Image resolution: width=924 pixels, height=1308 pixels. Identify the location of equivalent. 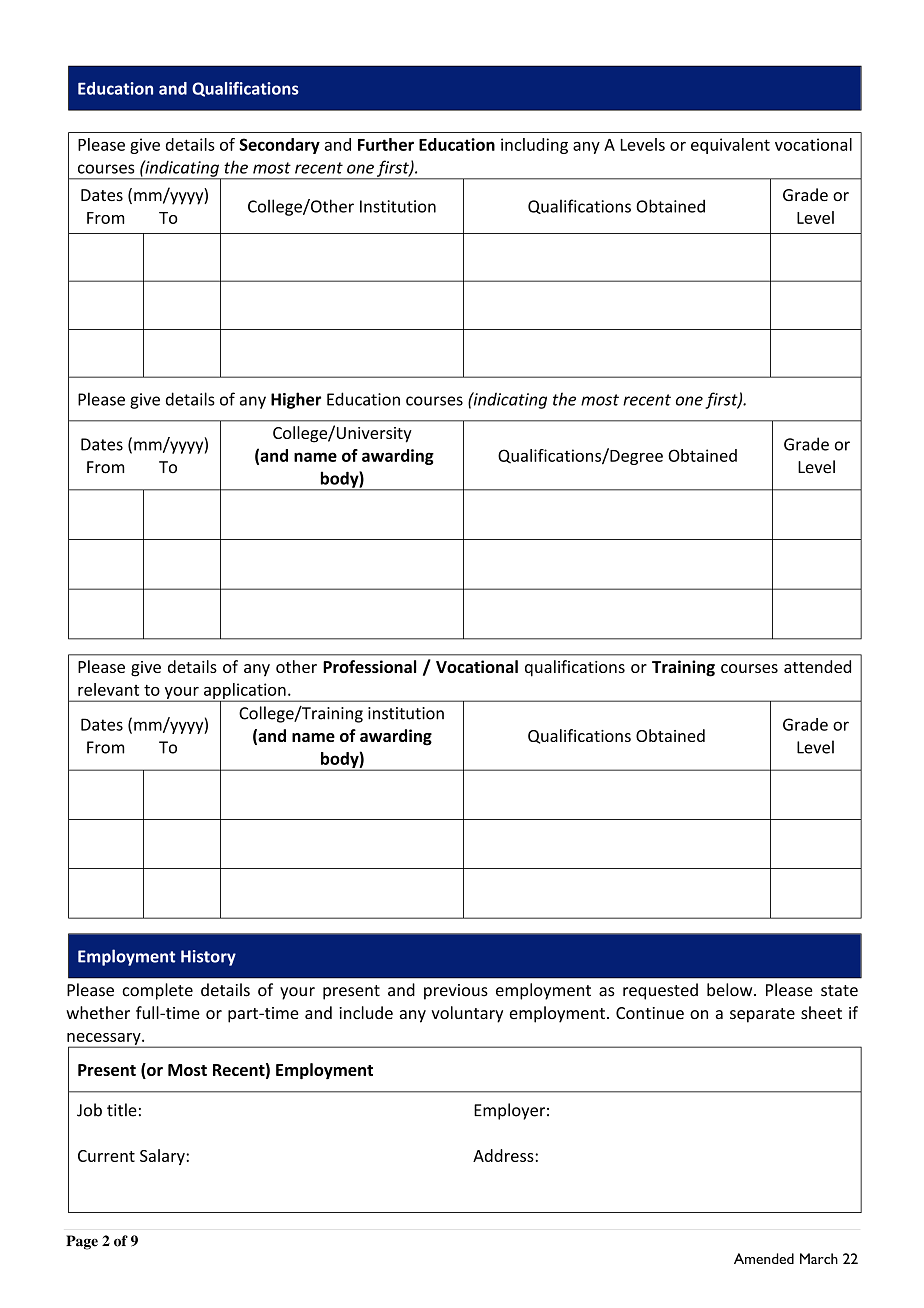
(730, 146).
